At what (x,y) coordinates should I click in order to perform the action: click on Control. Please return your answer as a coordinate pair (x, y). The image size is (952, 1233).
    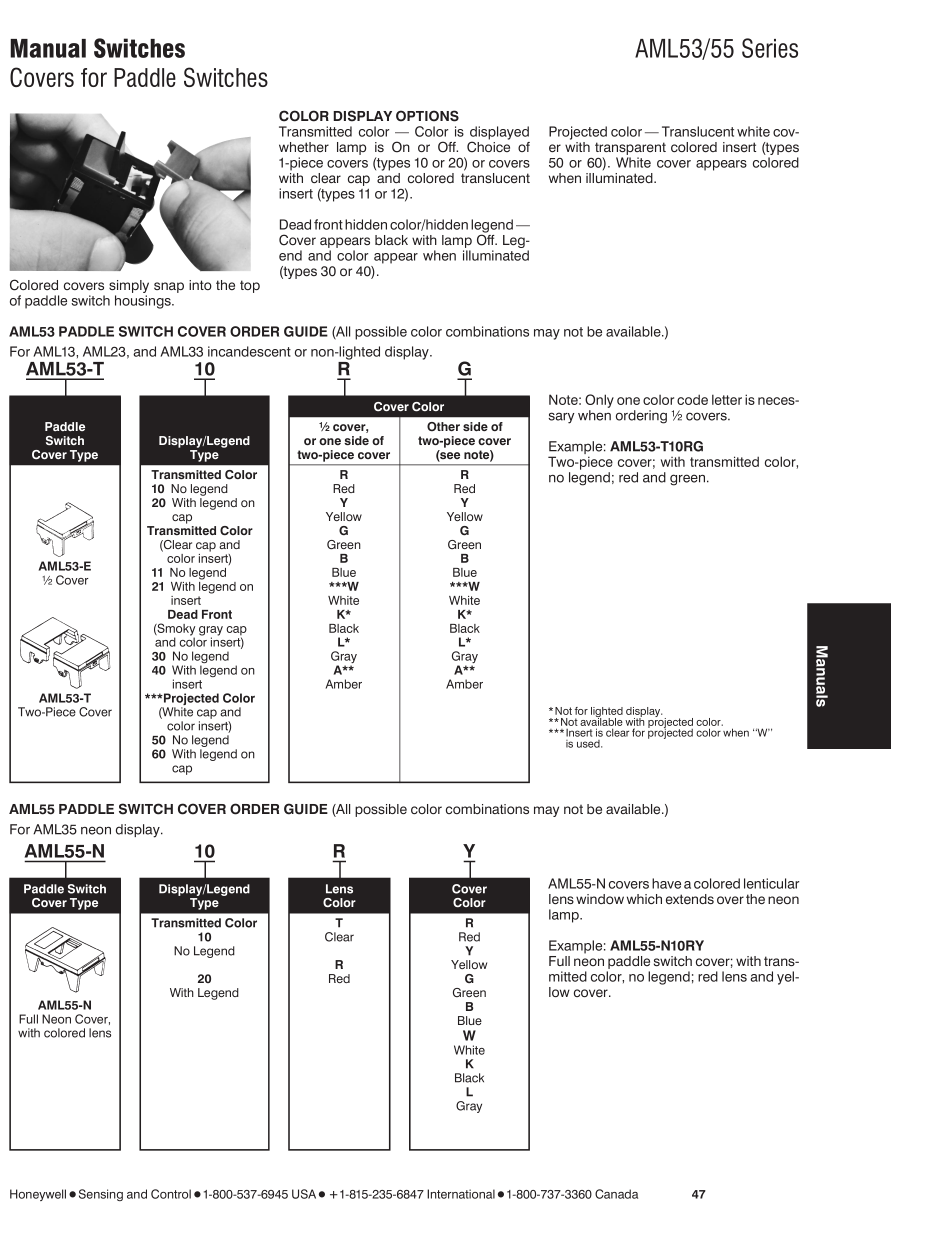
    Looking at the image, I should click on (171, 1194).
